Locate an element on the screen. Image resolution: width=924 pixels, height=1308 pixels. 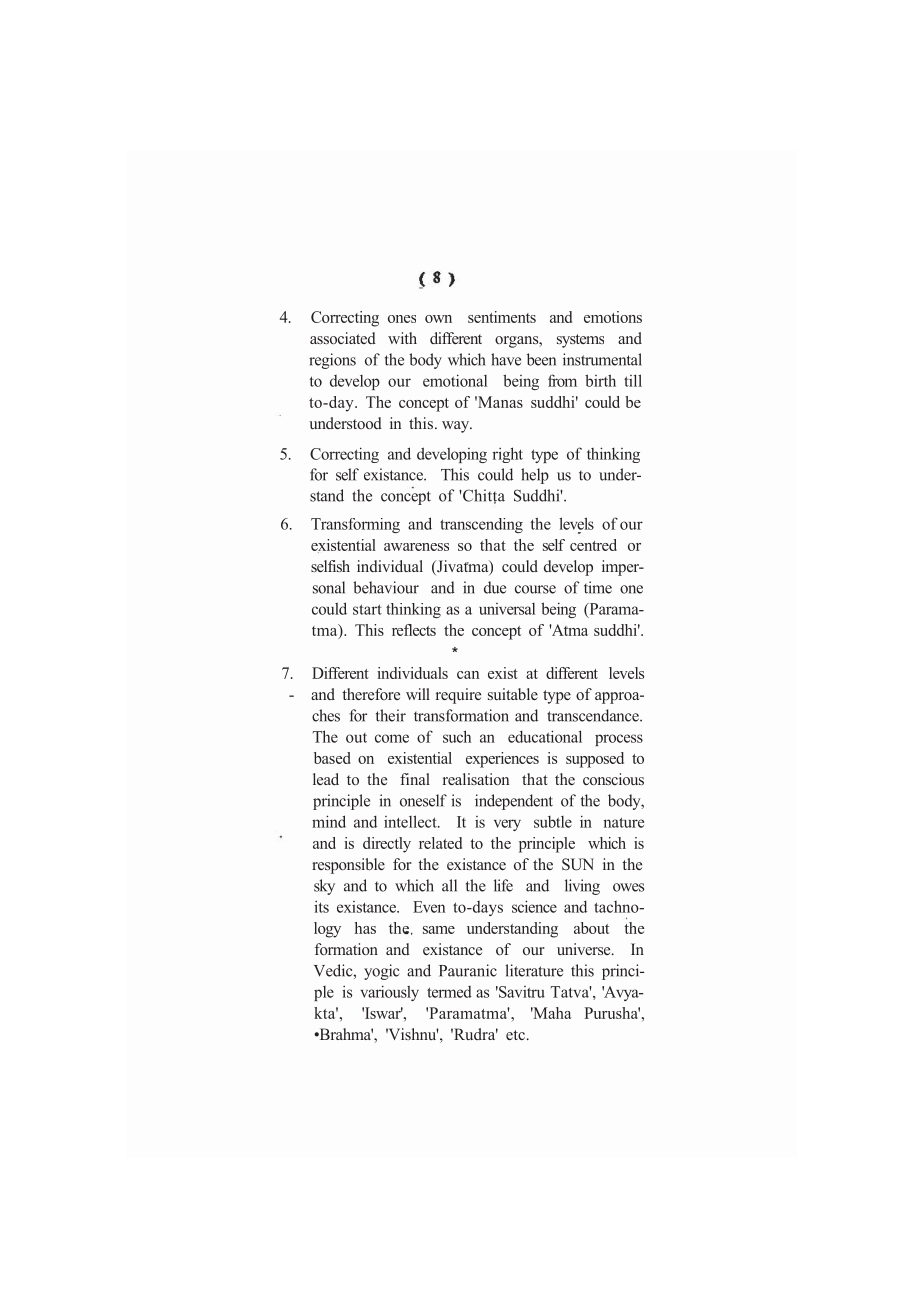
Transforming is located at coordinates (355, 525).
